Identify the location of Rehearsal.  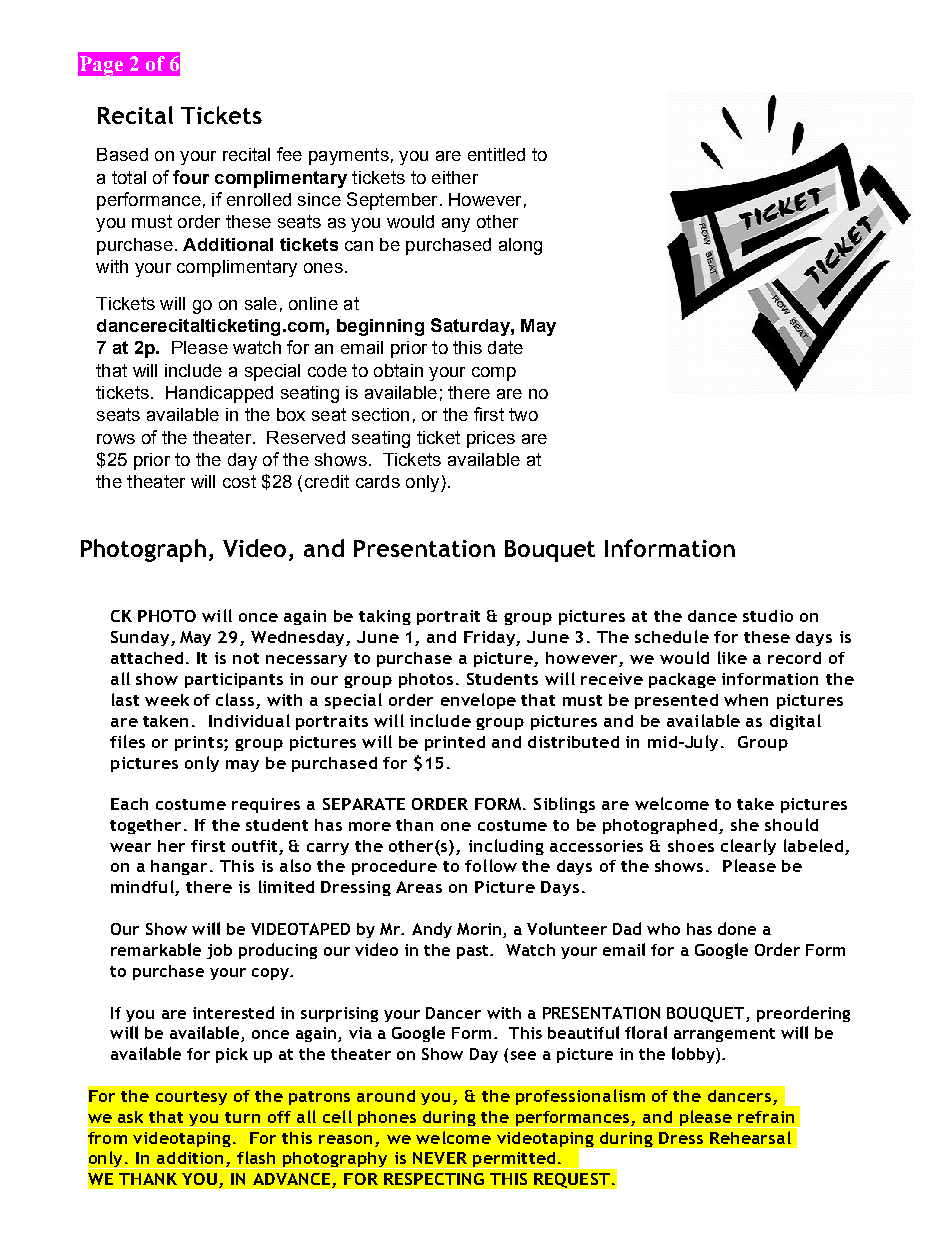
(750, 1137).
